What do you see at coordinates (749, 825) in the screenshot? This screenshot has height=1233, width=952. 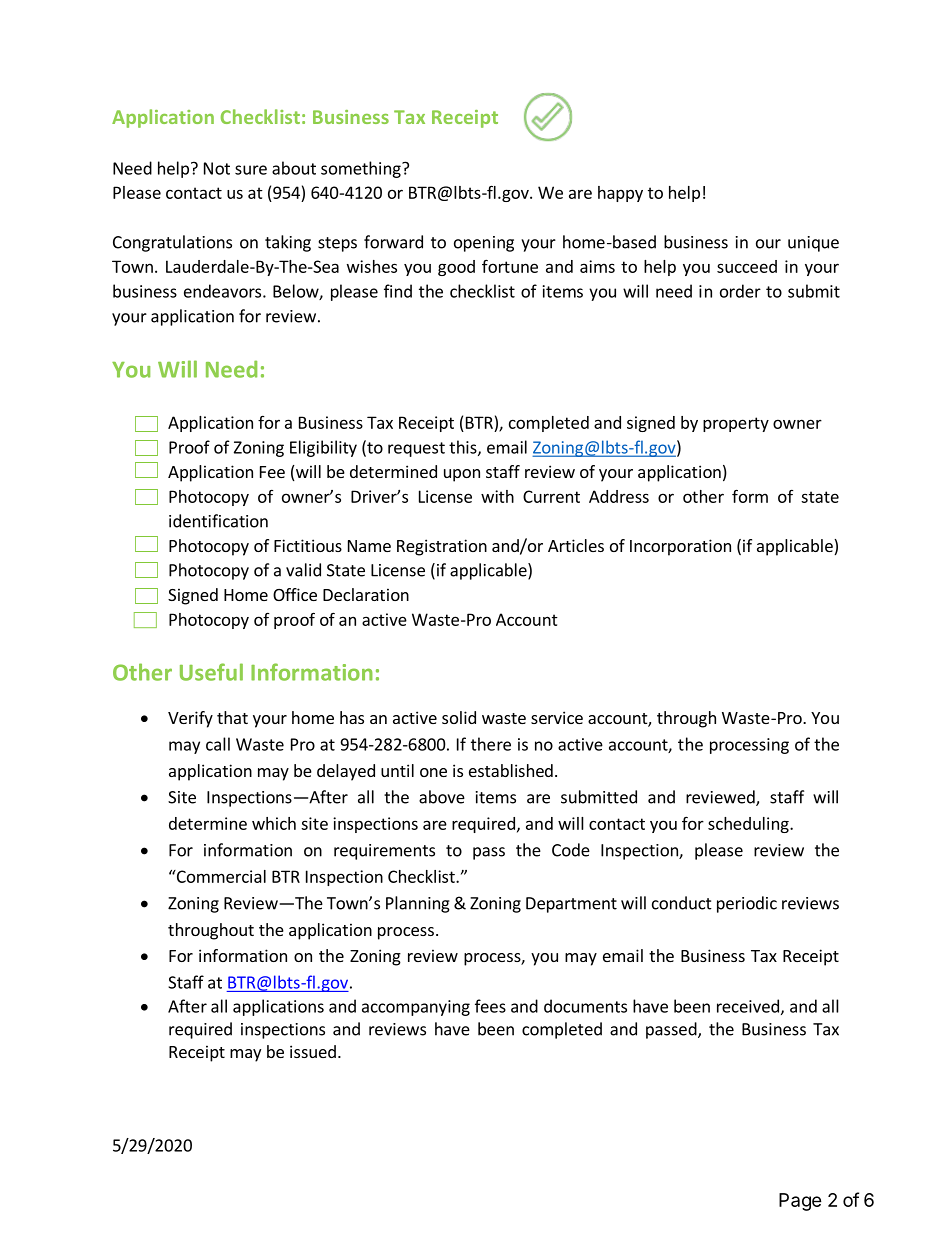 I see `scheduling` at bounding box center [749, 825].
